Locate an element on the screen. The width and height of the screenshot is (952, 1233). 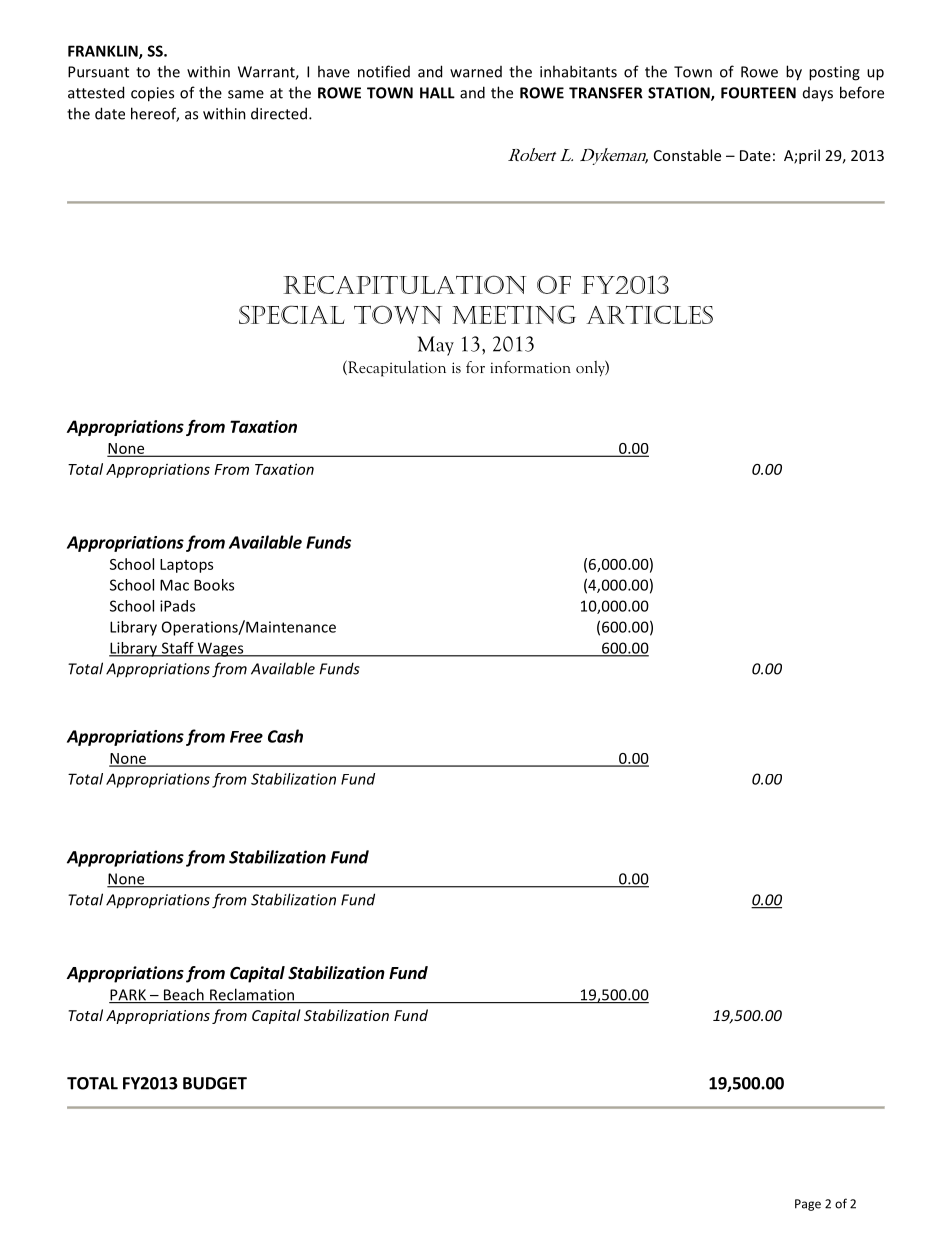
Reclamation is located at coordinates (252, 995).
